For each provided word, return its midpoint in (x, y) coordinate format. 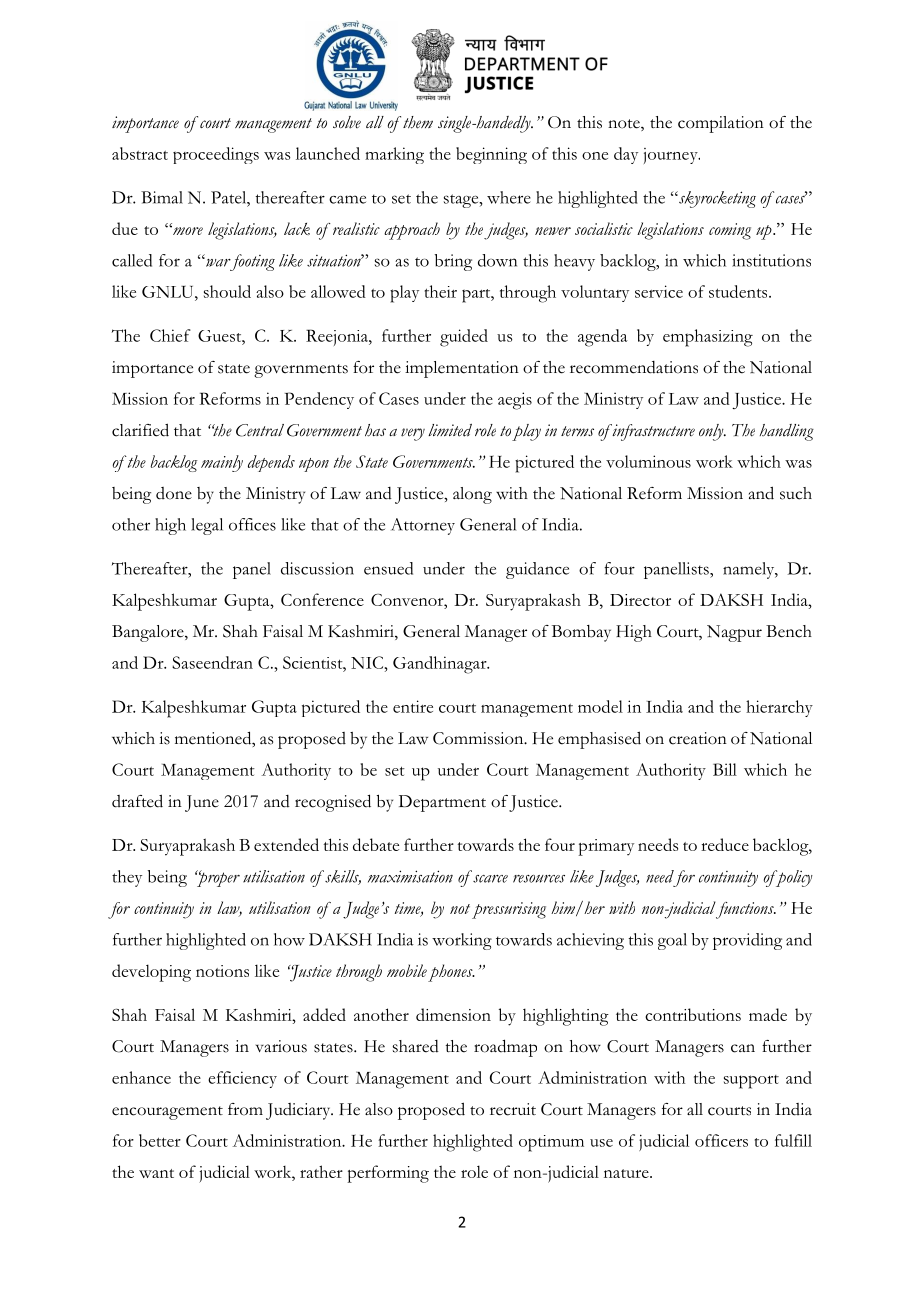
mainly (222, 463)
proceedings (216, 155)
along (472, 495)
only (712, 432)
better (160, 1140)
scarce (490, 879)
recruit (513, 1109)
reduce (725, 844)
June (202, 803)
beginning (491, 155)
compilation (721, 124)
